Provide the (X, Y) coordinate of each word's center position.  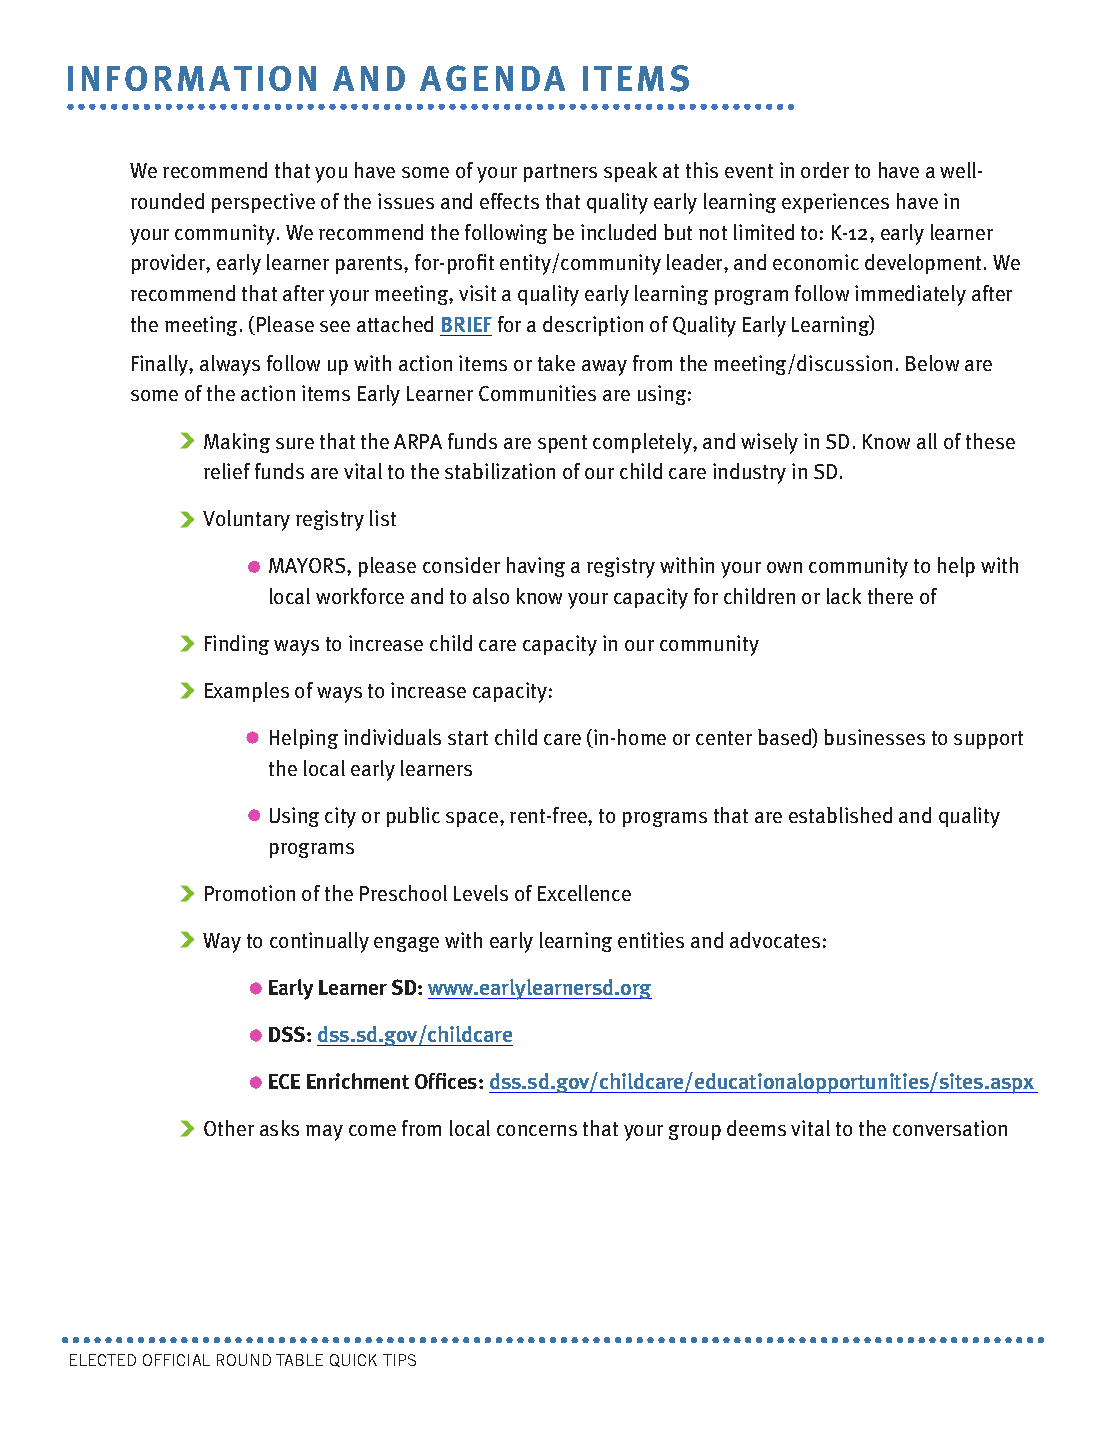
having (536, 567)
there (890, 596)
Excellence (584, 893)
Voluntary (246, 520)
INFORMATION (192, 78)
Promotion (250, 893)
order (825, 170)
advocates (775, 940)
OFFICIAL (176, 1360)
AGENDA (492, 78)
